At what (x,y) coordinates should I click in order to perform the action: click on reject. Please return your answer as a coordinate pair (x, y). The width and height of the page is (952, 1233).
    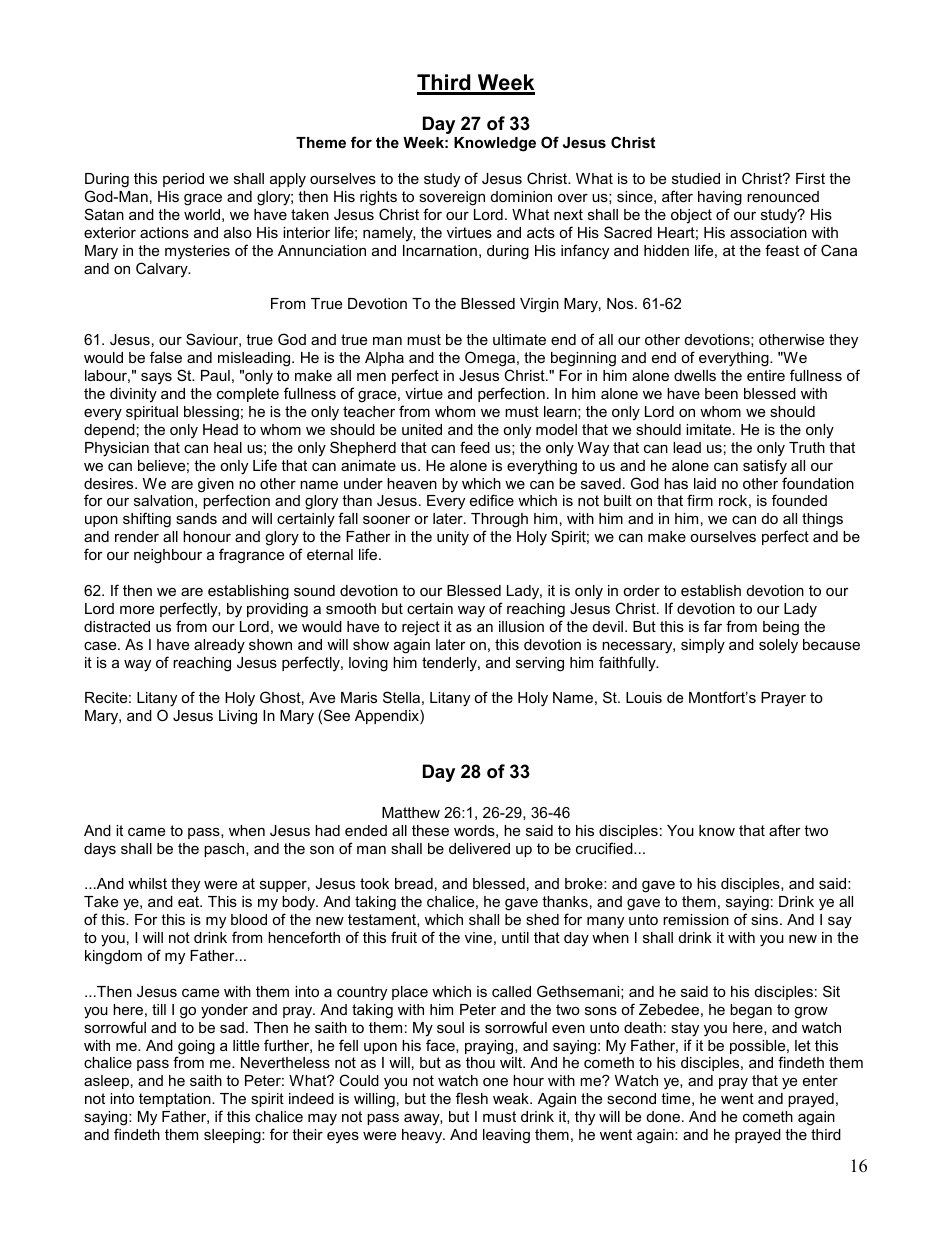
    Looking at the image, I should click on (421, 628).
